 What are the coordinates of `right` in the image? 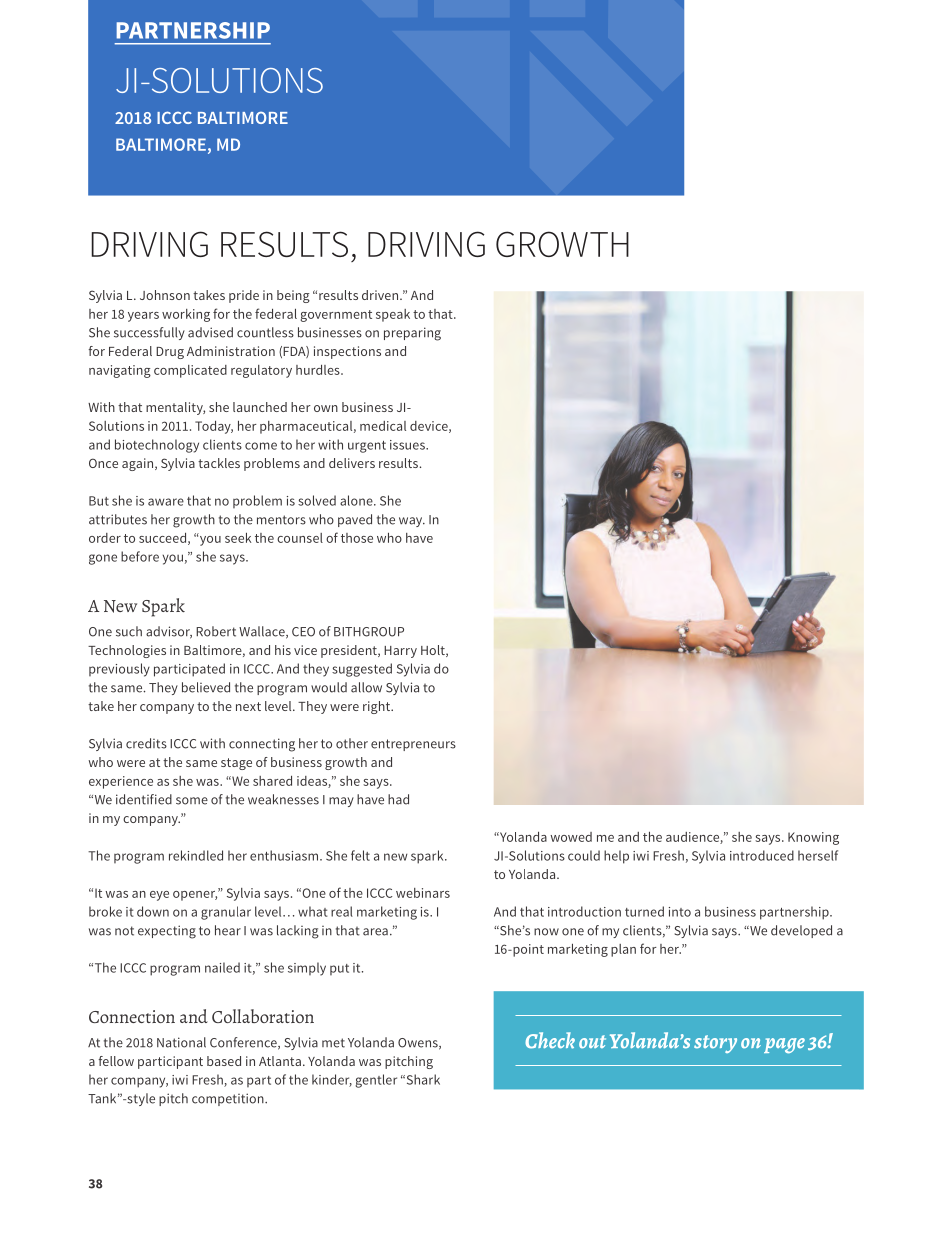 It's located at (377, 707).
